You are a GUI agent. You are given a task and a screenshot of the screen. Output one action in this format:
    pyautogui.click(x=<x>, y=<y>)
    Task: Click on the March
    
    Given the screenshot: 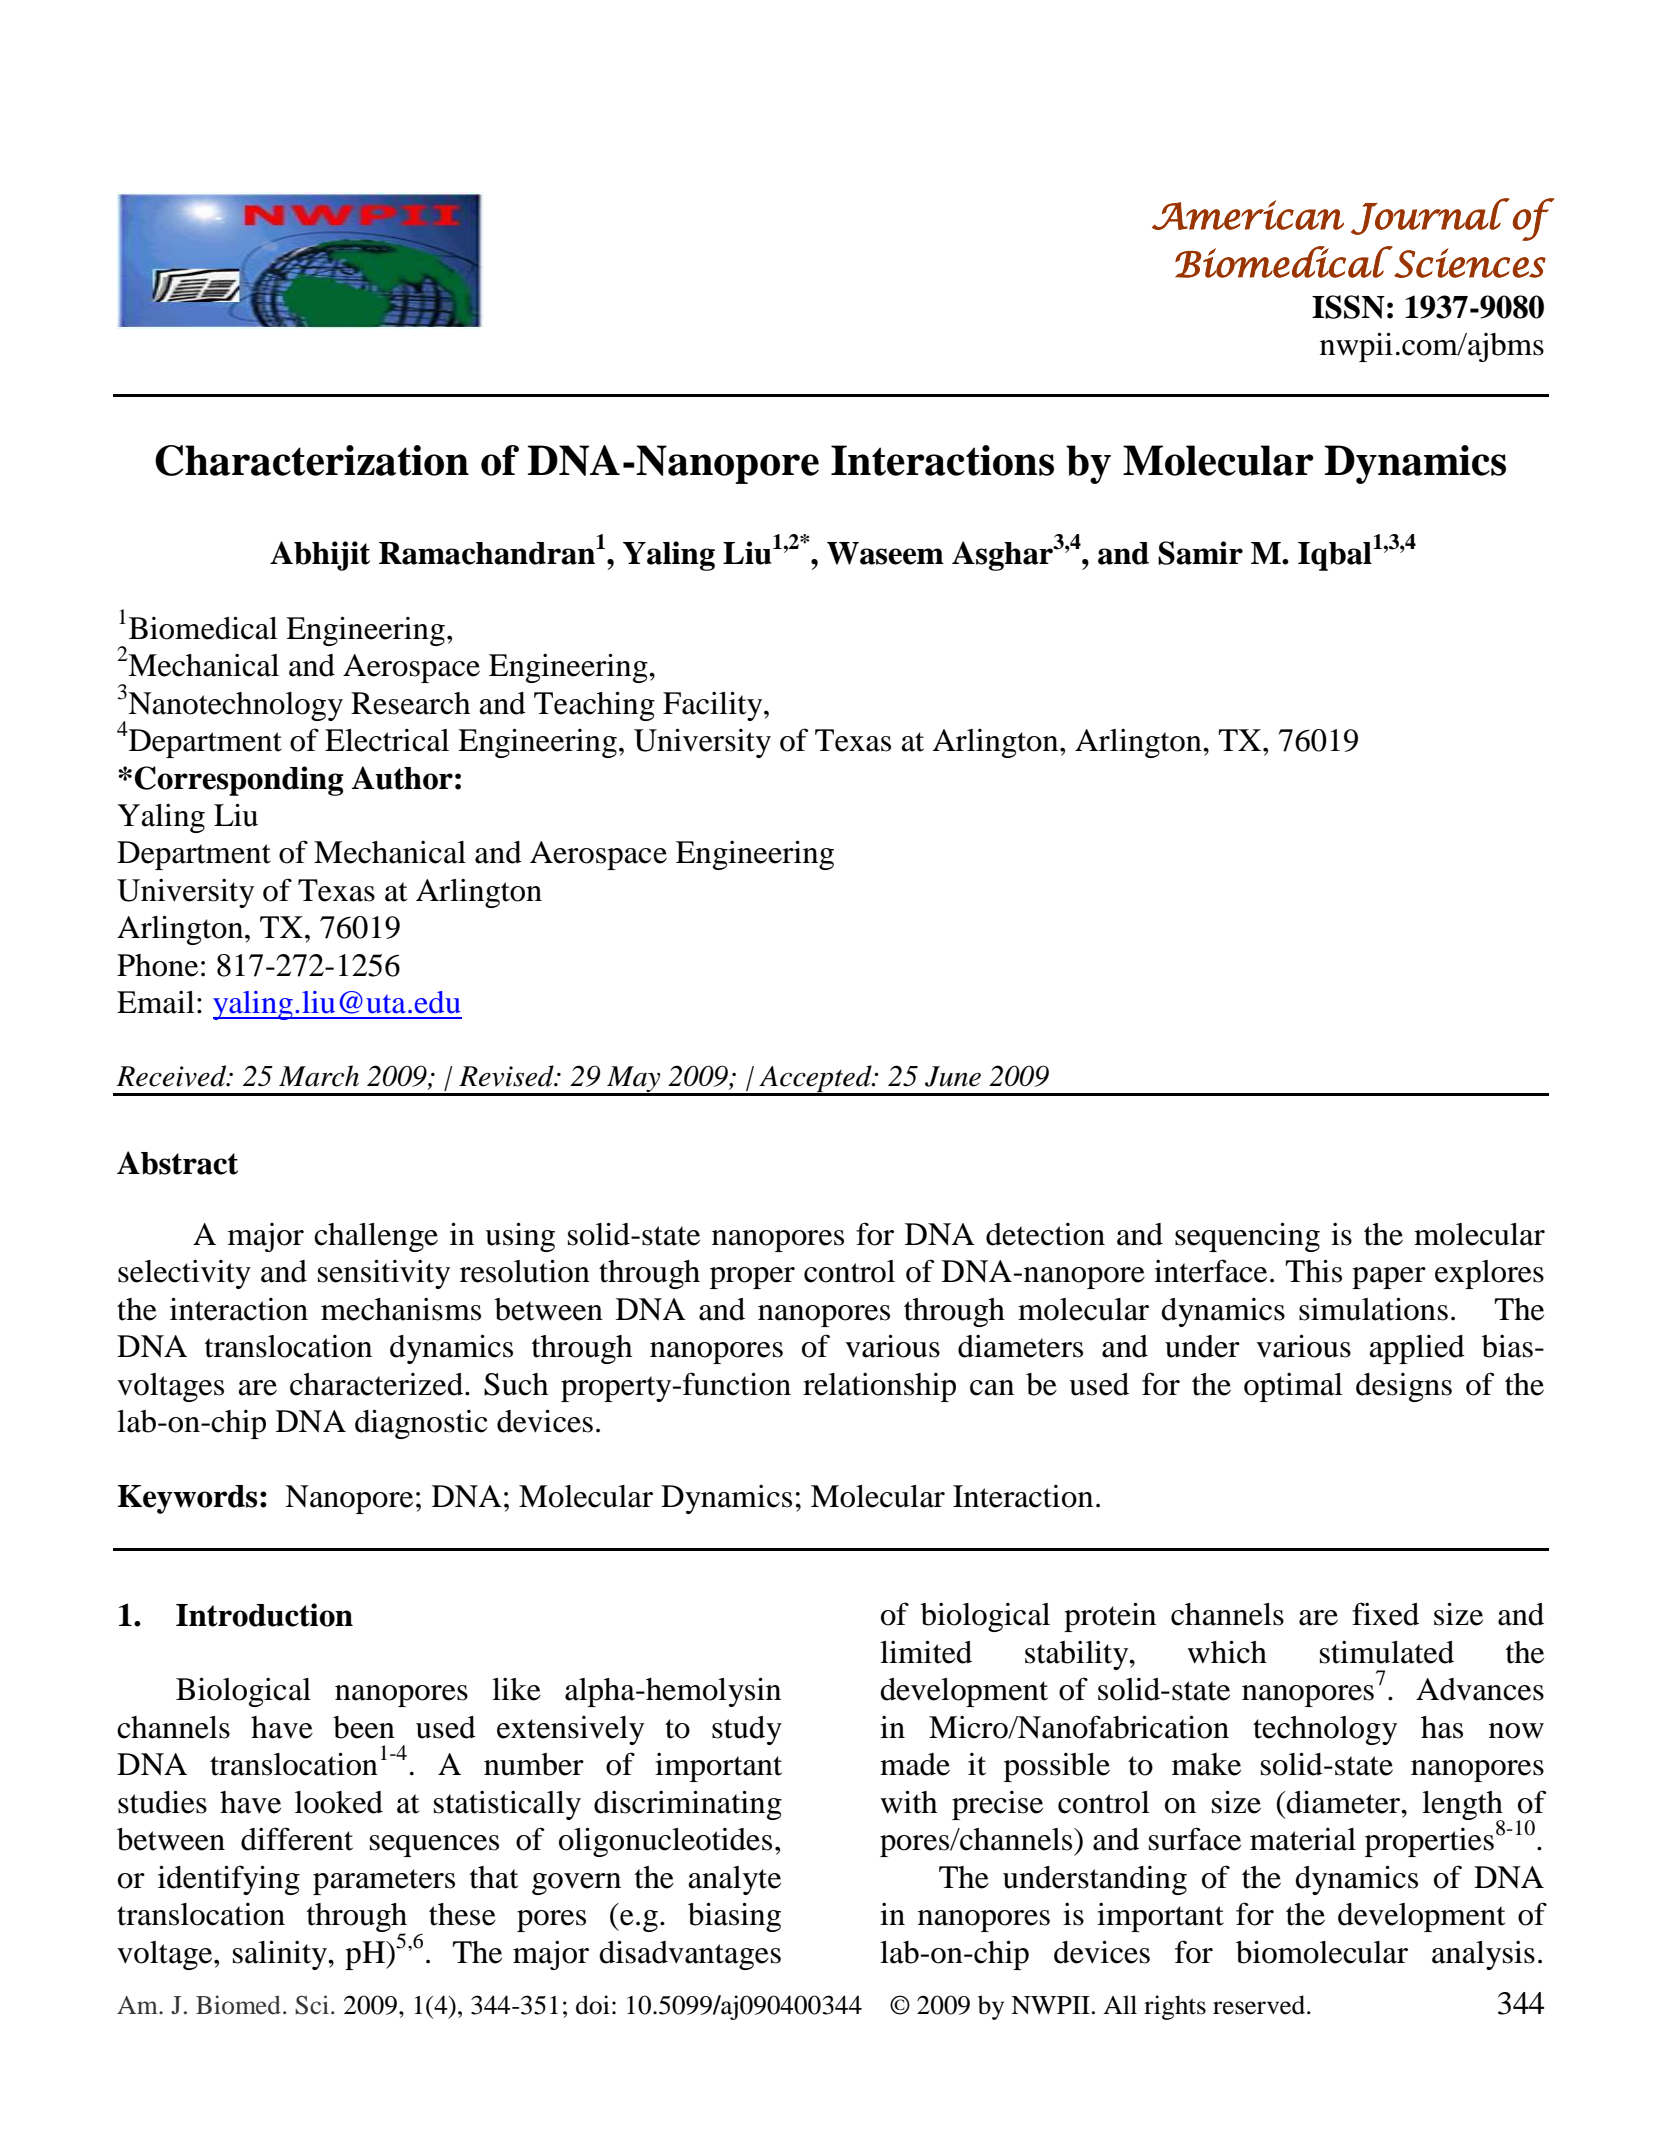 What is the action you would take?
    pyautogui.click(x=319, y=1076)
